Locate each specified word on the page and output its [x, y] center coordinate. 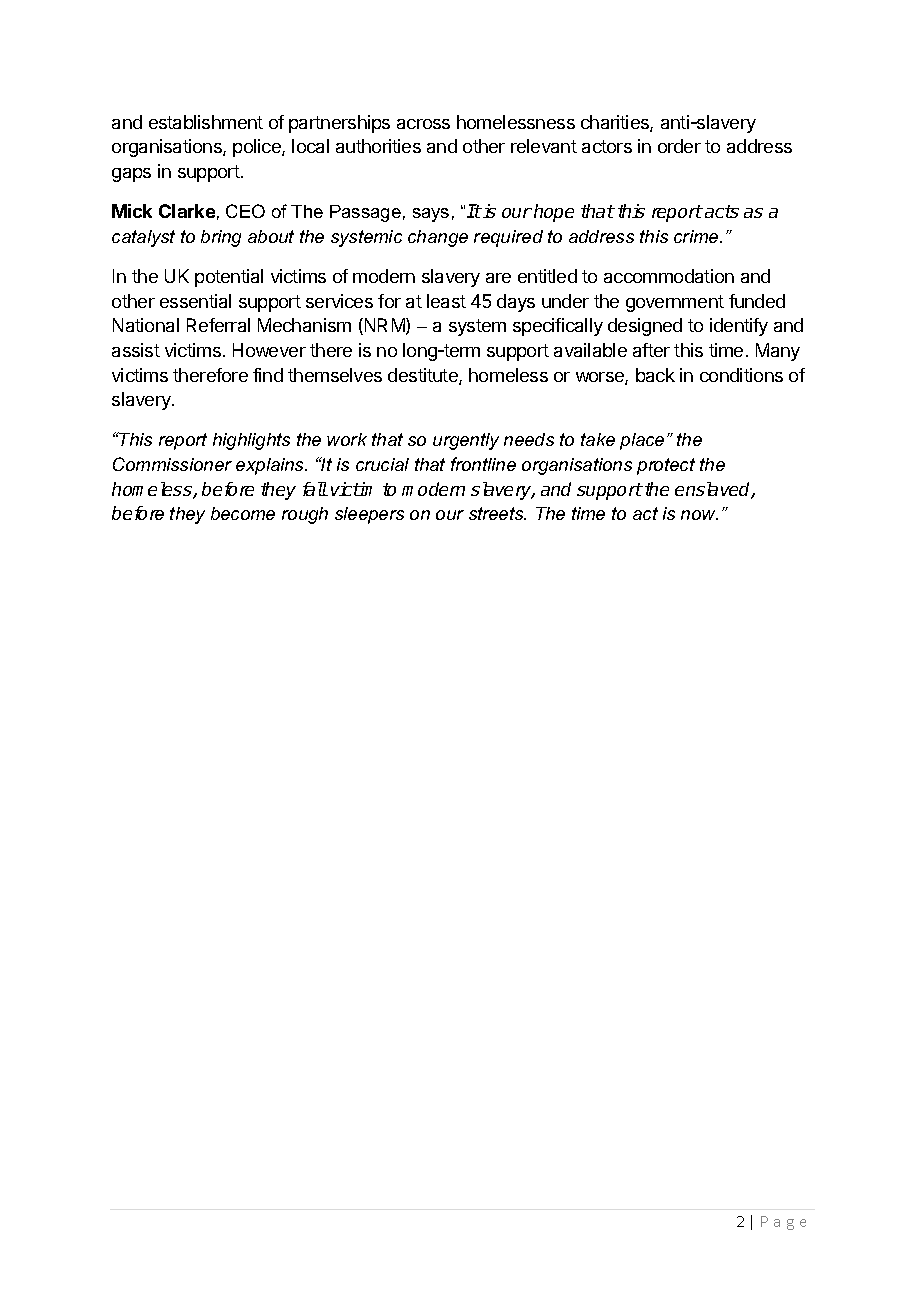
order [679, 146]
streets [497, 513]
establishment [206, 122]
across [423, 124]
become [243, 513]
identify [739, 327]
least [446, 301]
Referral [218, 325]
